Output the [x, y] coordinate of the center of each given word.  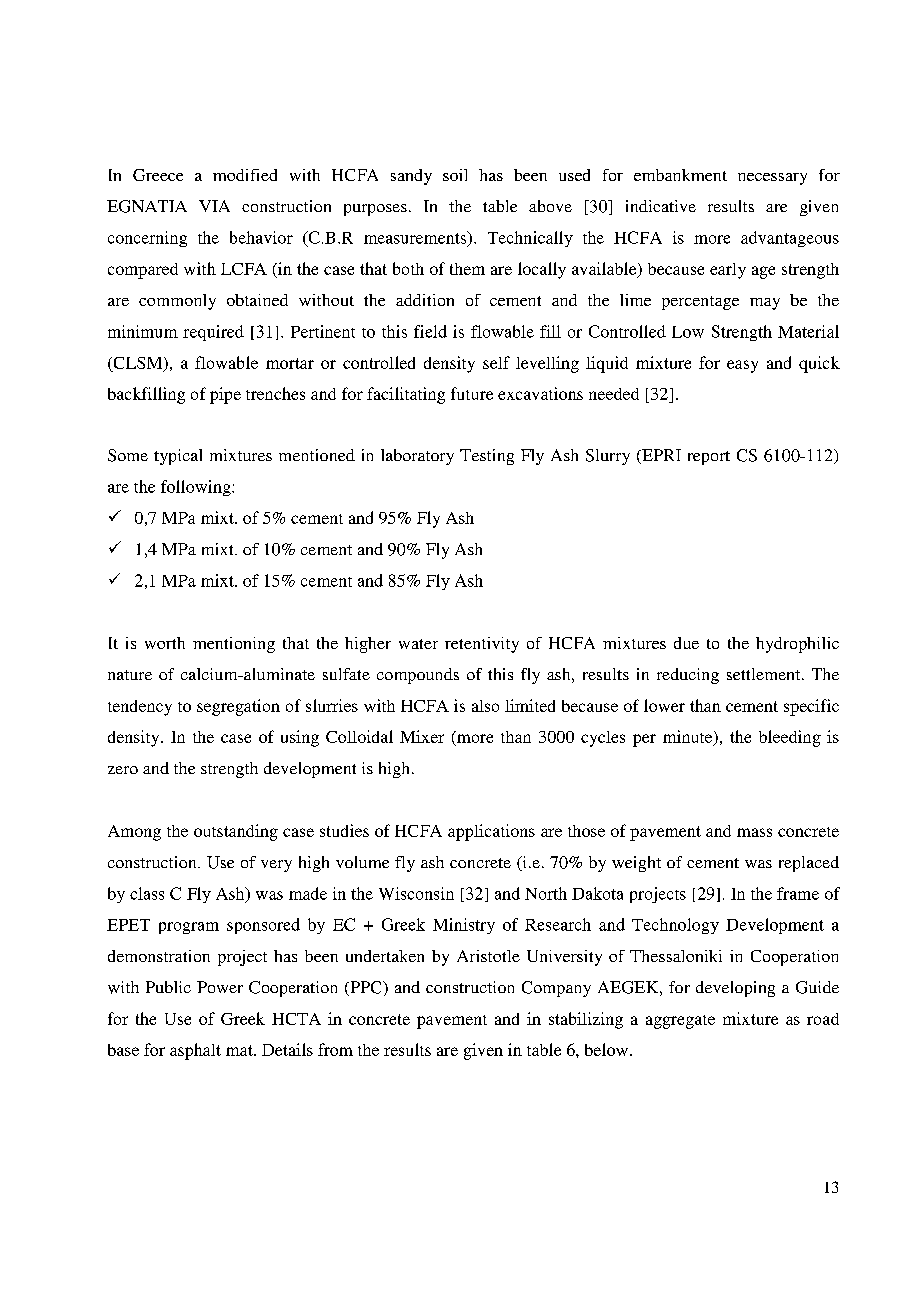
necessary [772, 179]
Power [220, 987]
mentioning [234, 645]
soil [455, 175]
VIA [214, 206]
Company [556, 989]
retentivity [482, 645]
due [686, 643]
